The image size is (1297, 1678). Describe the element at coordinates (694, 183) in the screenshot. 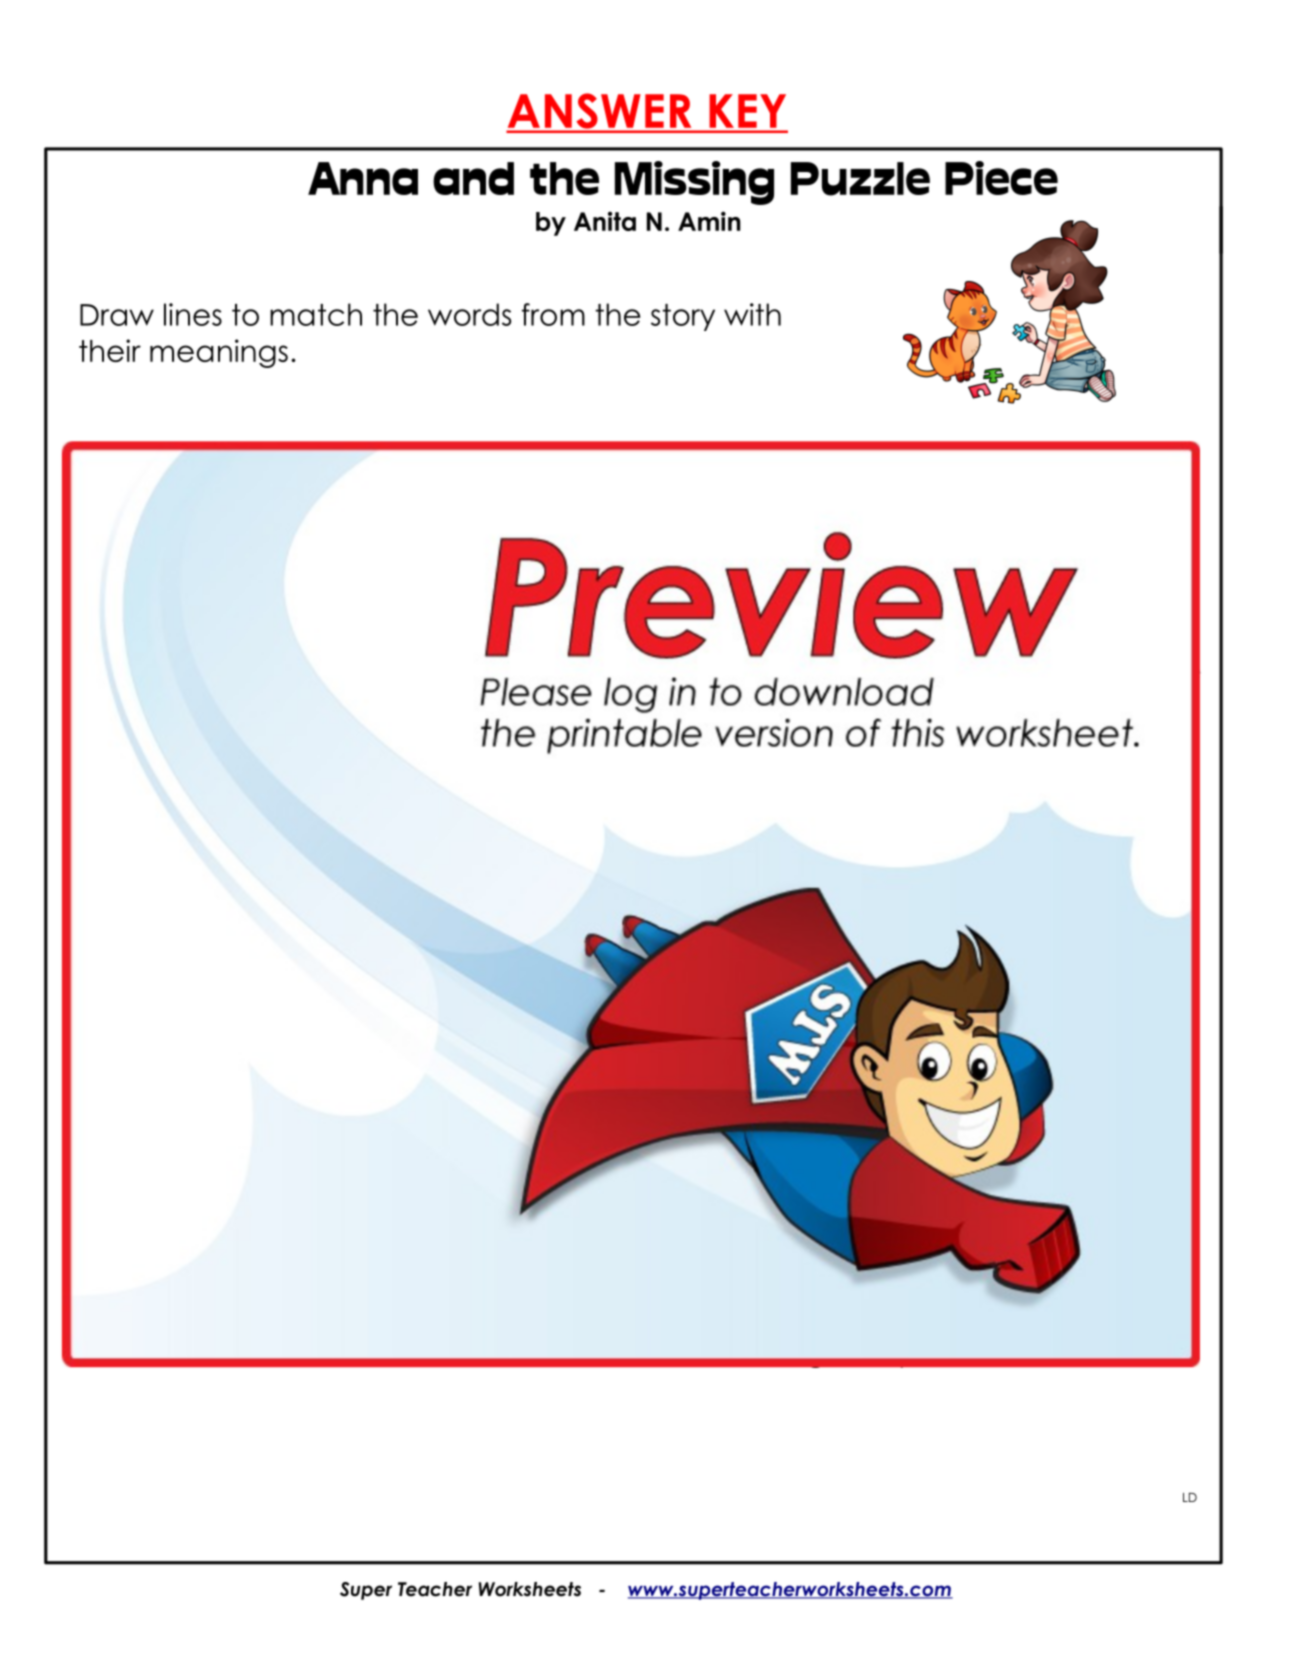

I see `Missing` at that location.
